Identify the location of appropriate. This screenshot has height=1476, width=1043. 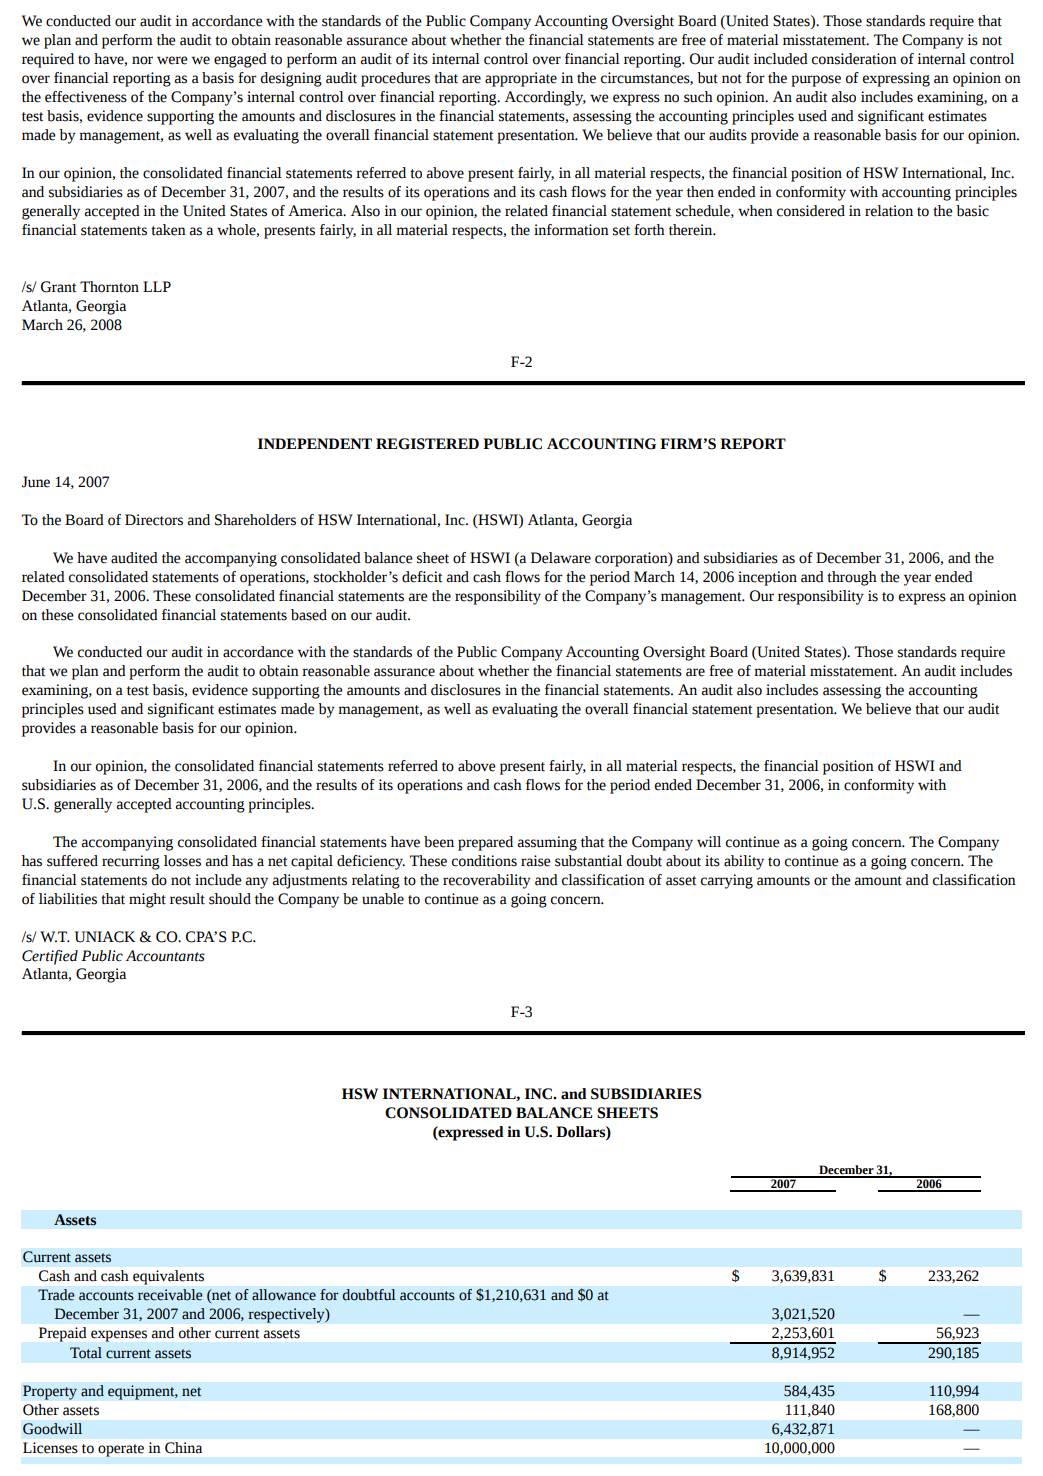
(521, 79).
